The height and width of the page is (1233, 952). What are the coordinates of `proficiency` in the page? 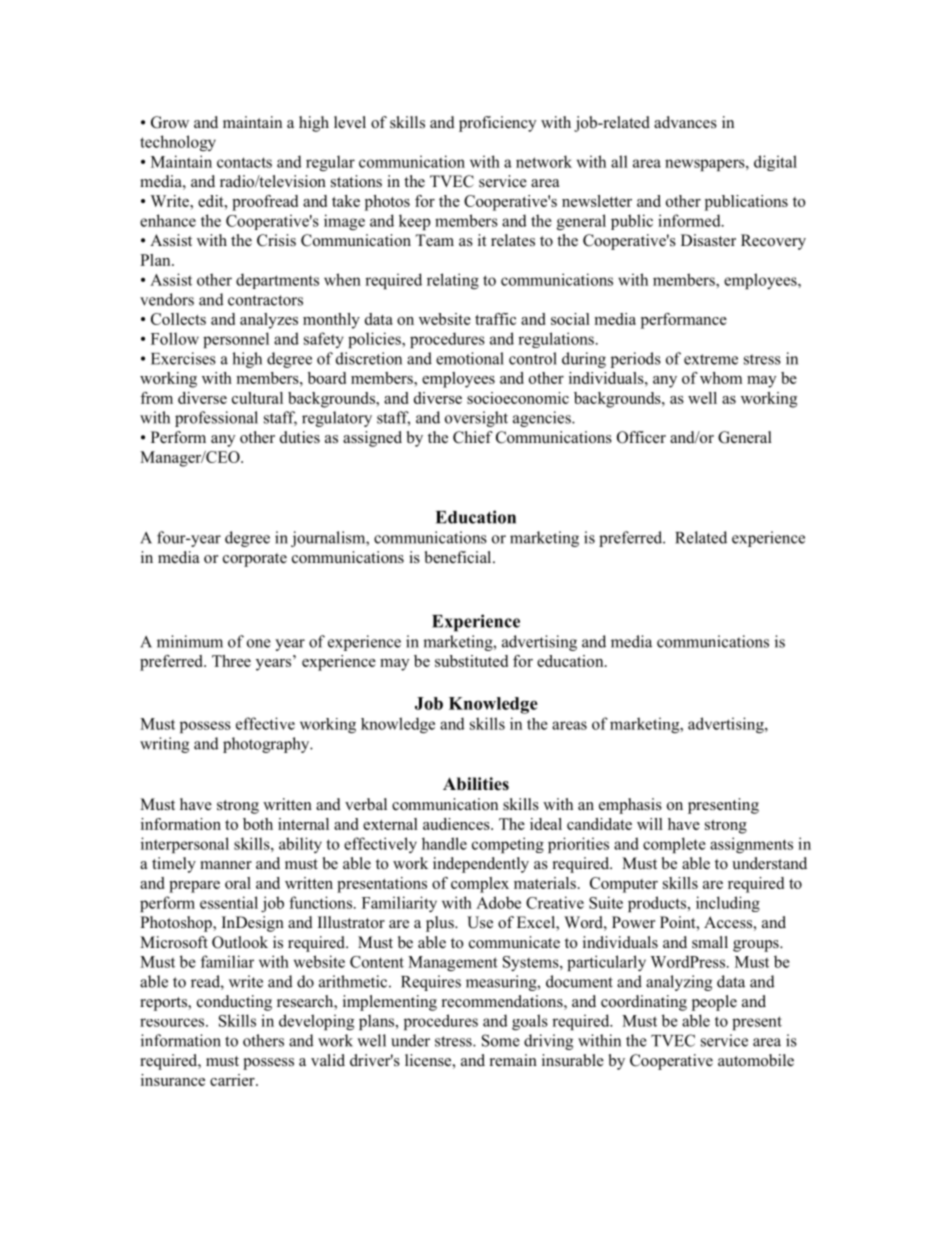 It's located at (497, 124).
